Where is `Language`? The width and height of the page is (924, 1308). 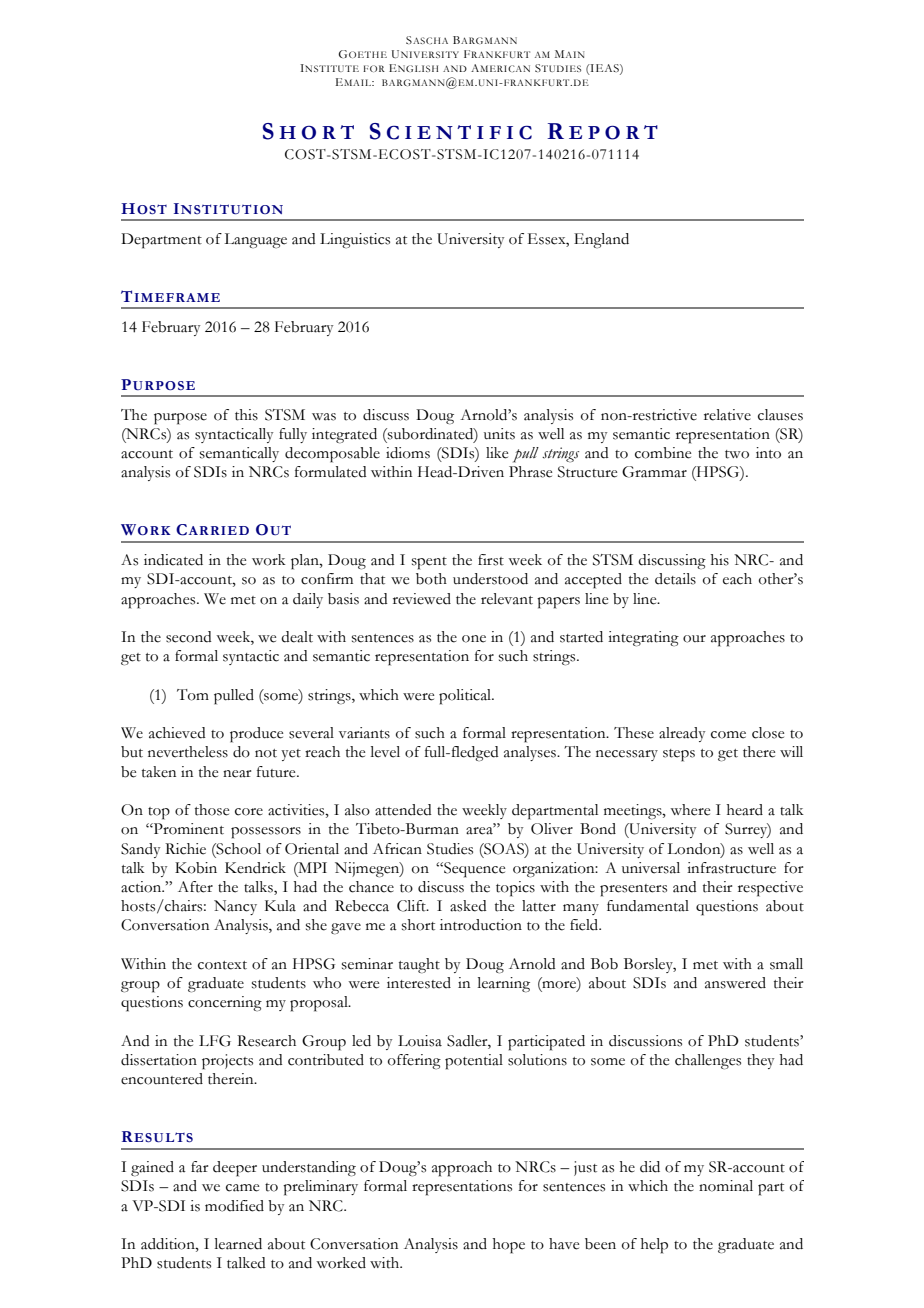
Language is located at coordinates (255, 240).
